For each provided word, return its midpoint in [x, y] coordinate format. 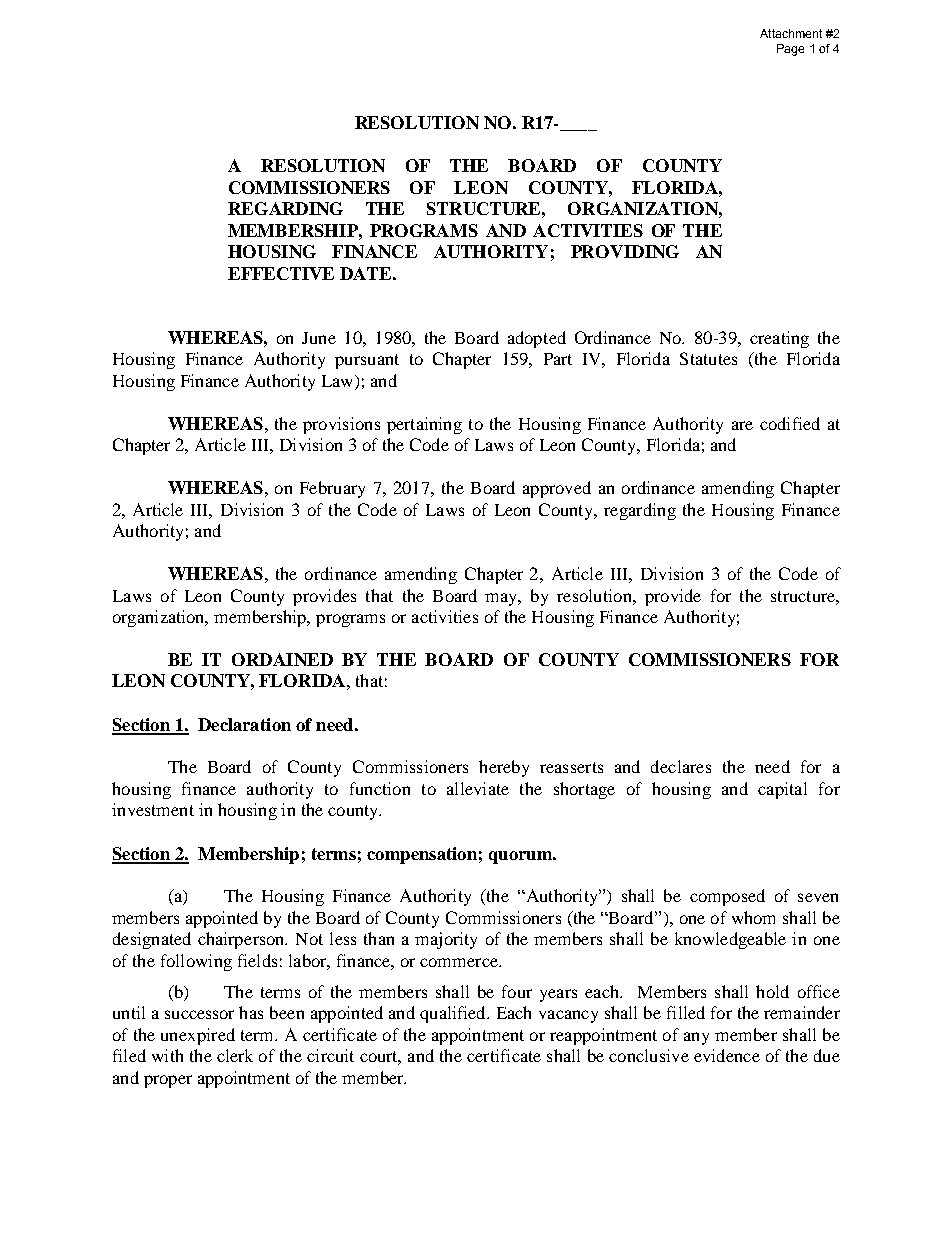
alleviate [478, 788]
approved [557, 489]
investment [153, 809]
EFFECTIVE [281, 273]
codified [790, 423]
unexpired [198, 1036]
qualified [454, 1014]
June [319, 338]
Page [790, 50]
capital [782, 790]
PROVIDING [625, 251]
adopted [537, 339]
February [332, 489]
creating [779, 339]
